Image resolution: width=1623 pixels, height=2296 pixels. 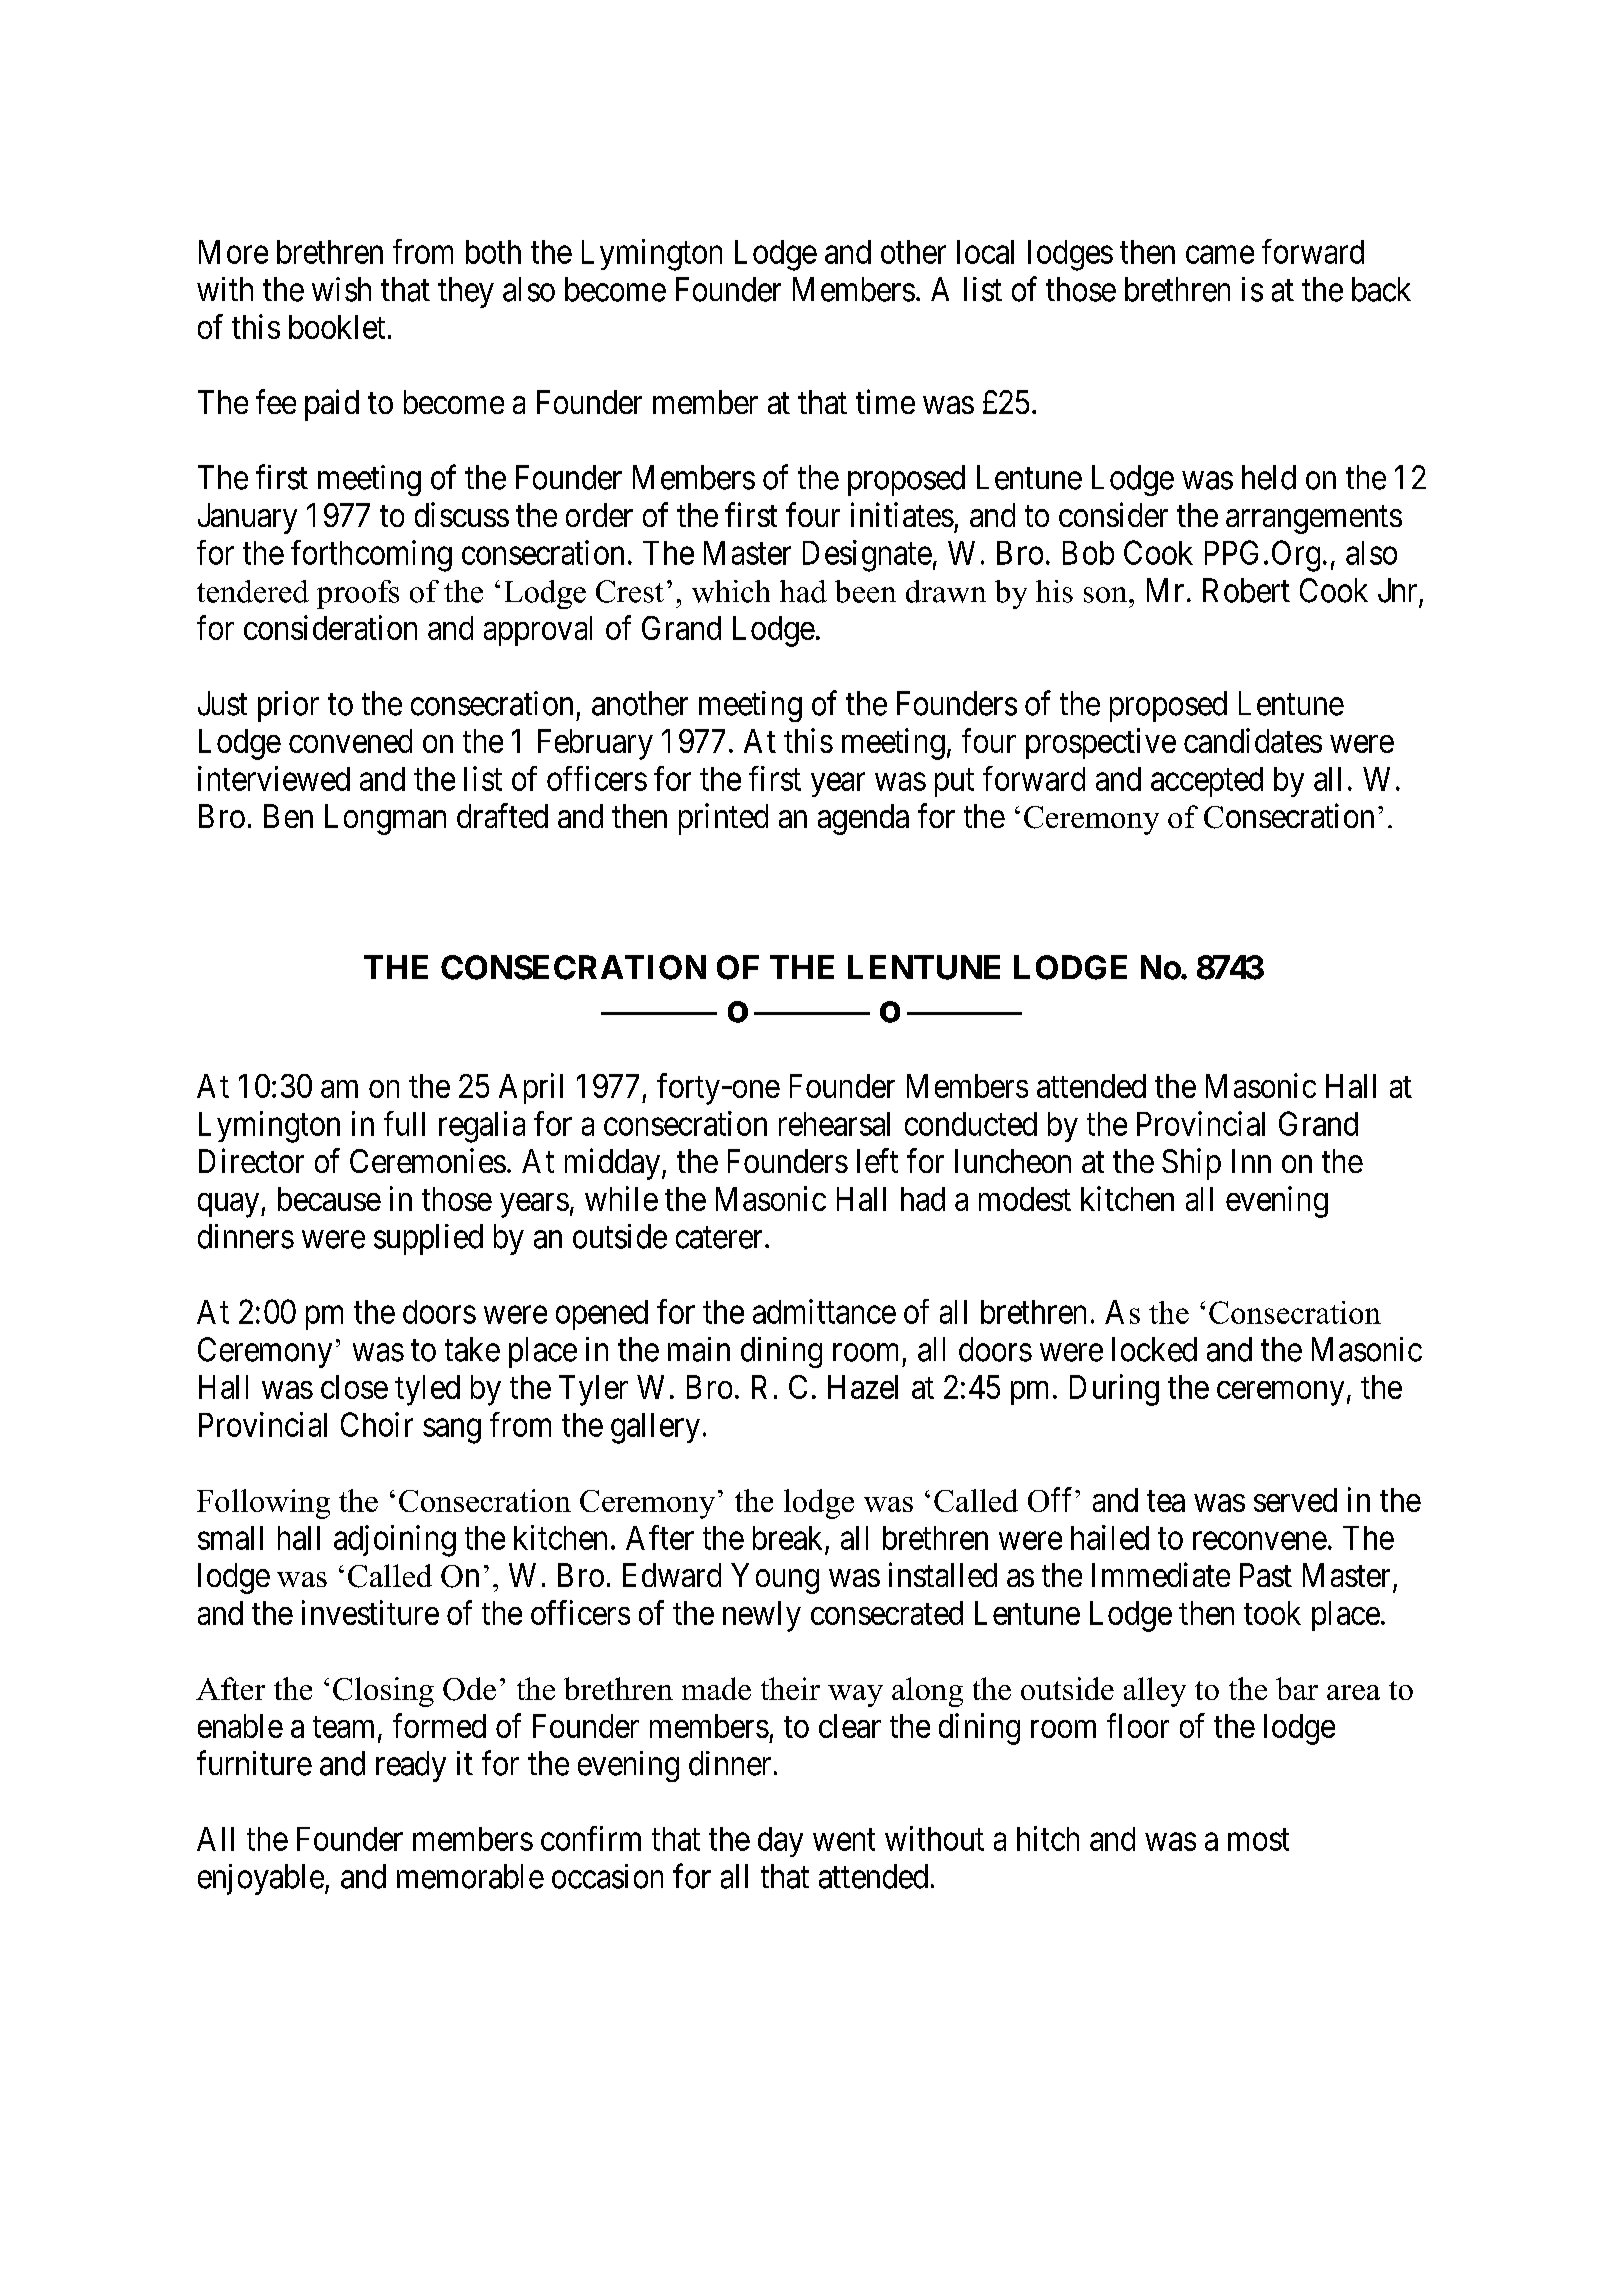 What do you see at coordinates (358, 594) in the screenshot?
I see `proofs` at bounding box center [358, 594].
